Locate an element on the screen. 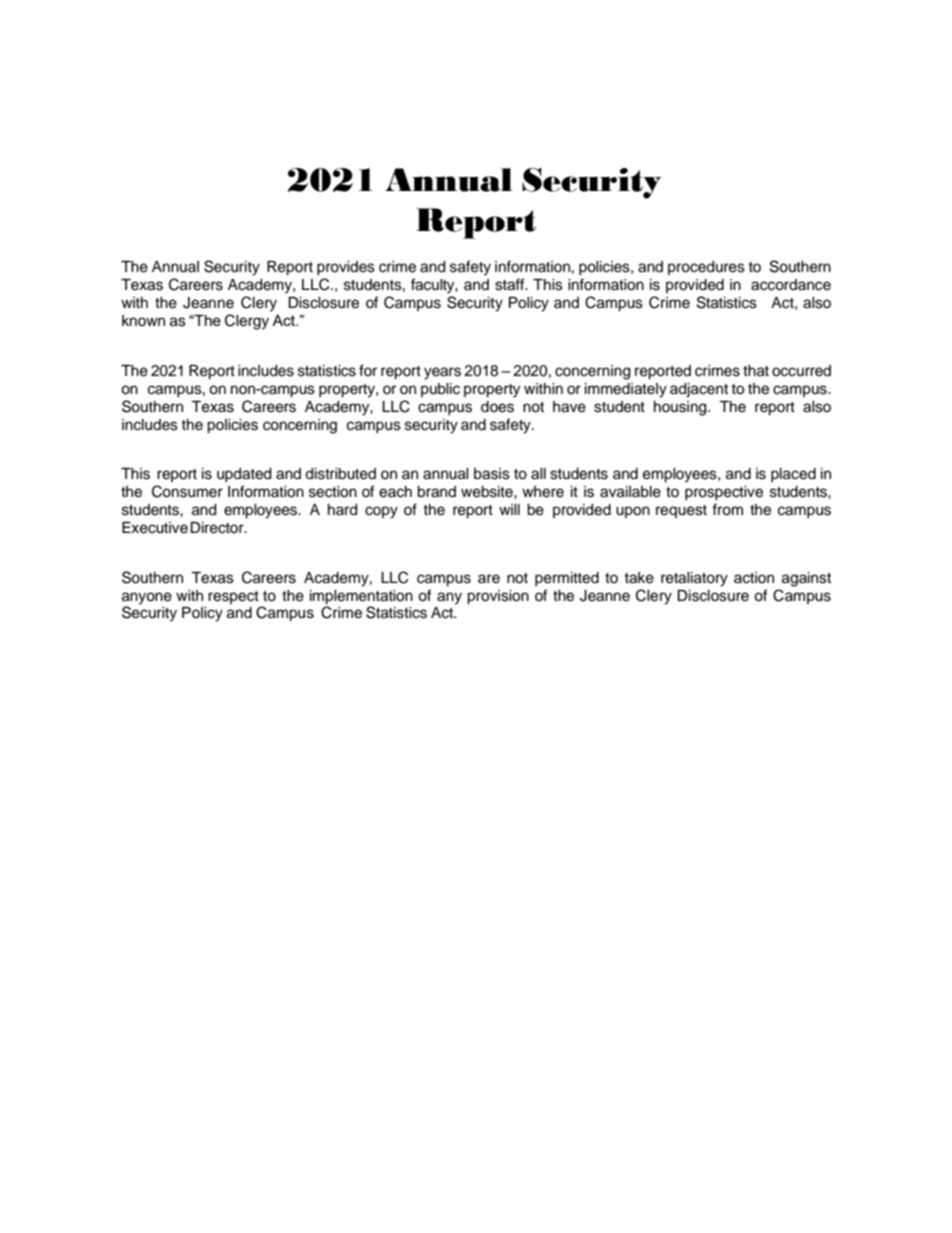  updated is located at coordinates (244, 475).
